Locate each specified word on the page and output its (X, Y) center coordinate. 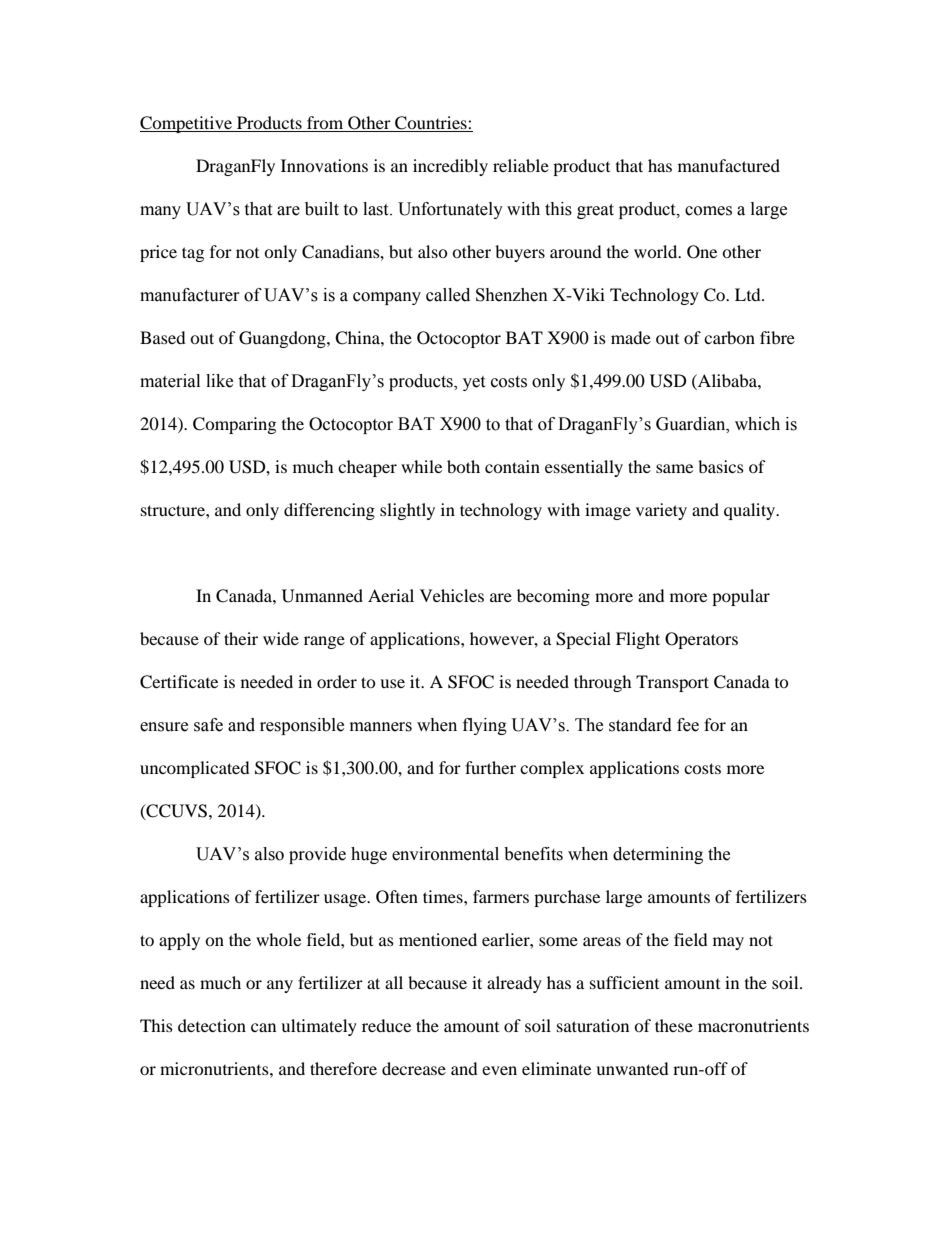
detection (212, 1025)
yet (474, 383)
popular (741, 597)
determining (658, 855)
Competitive (187, 124)
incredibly (450, 167)
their (241, 638)
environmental (445, 854)
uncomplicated (195, 769)
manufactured (729, 165)
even (499, 1070)
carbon (729, 337)
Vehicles (452, 595)
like (219, 381)
